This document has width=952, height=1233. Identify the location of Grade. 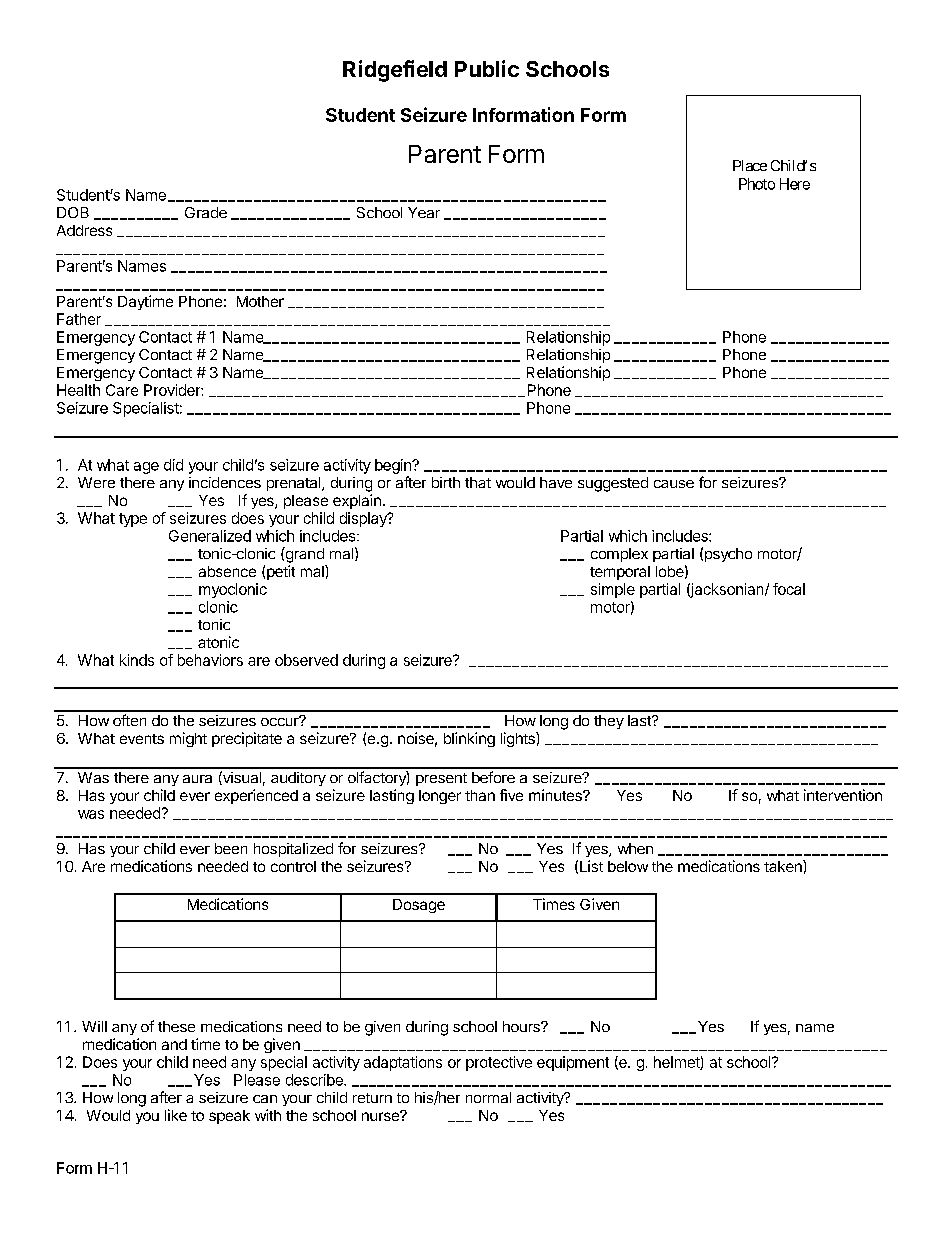
(206, 212).
